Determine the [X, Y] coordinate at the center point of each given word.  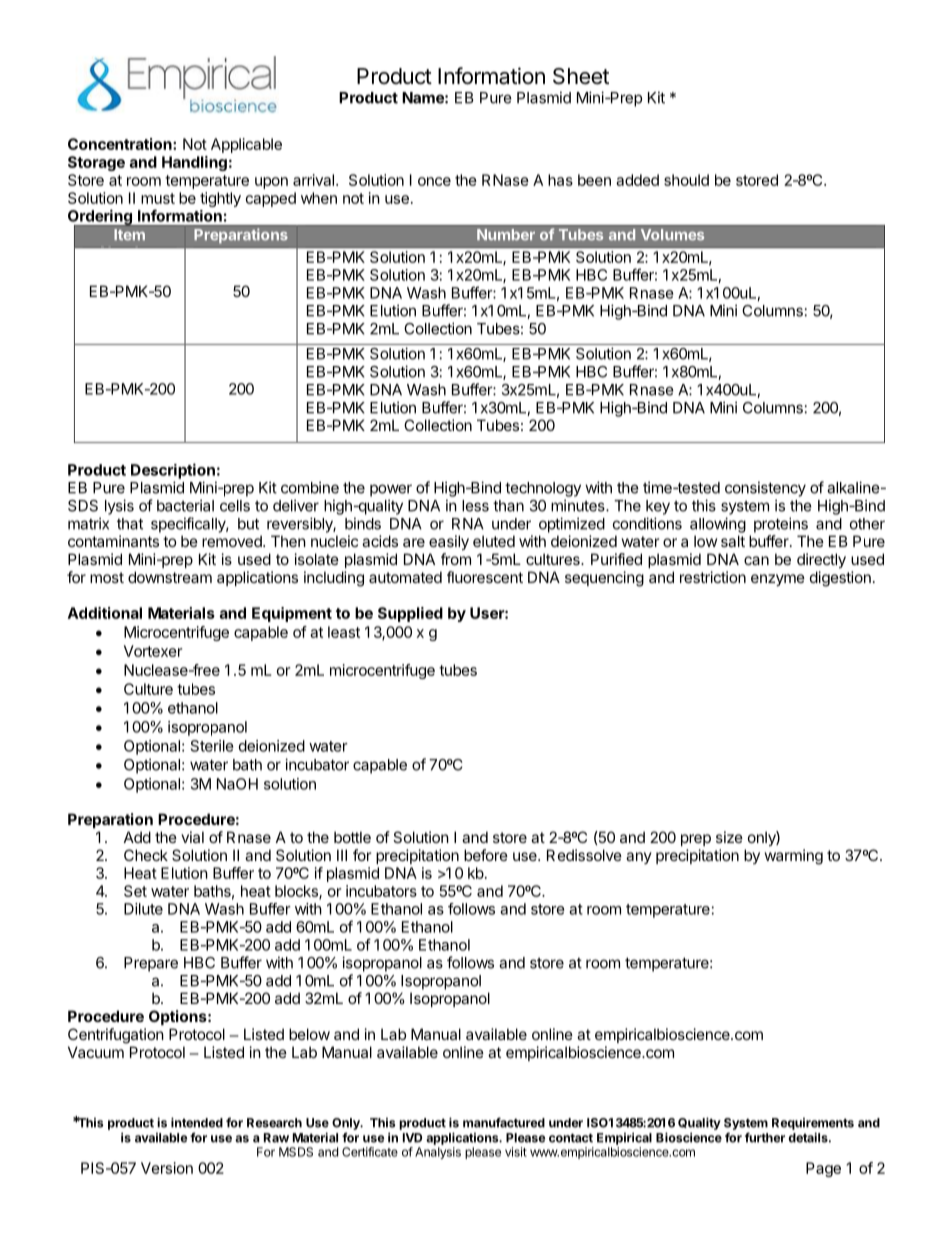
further [765, 1137]
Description [173, 471]
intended [197, 1122]
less [475, 506]
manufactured [504, 1122]
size [729, 837]
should [686, 180]
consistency [765, 489]
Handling [194, 163]
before [486, 855]
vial [192, 837]
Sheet [581, 76]
